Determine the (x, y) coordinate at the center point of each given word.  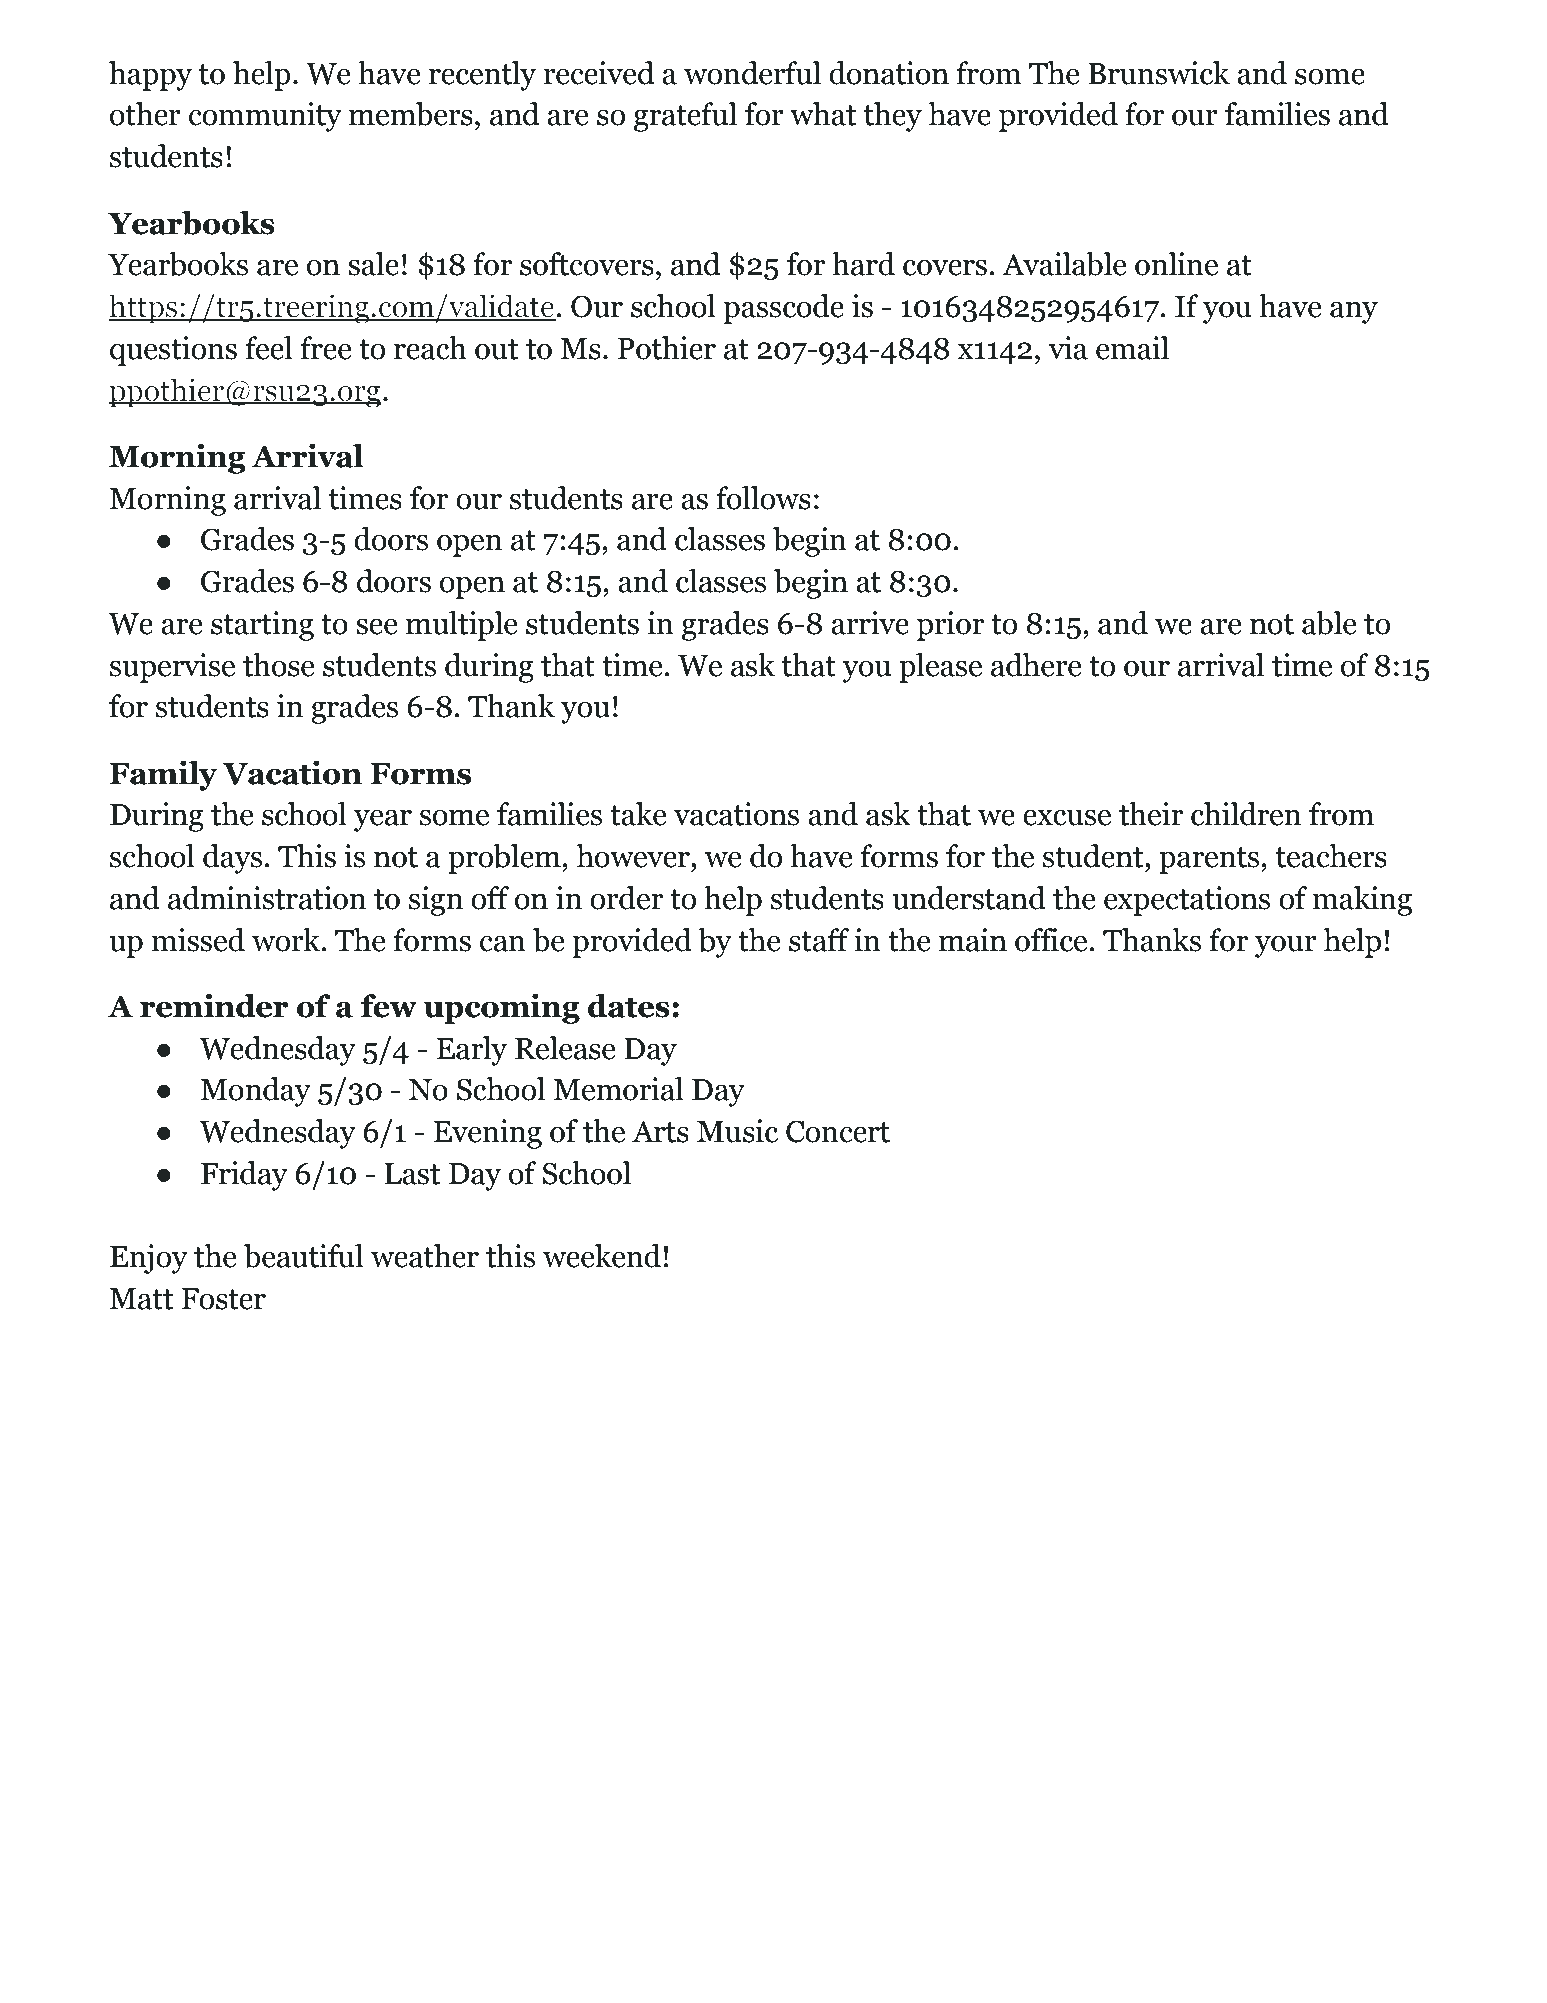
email (1132, 348)
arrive (870, 623)
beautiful (304, 1256)
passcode (783, 309)
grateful (685, 117)
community (265, 117)
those (278, 665)
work (287, 940)
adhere (1036, 665)
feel (269, 348)
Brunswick (1159, 73)
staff (819, 940)
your (1286, 947)
